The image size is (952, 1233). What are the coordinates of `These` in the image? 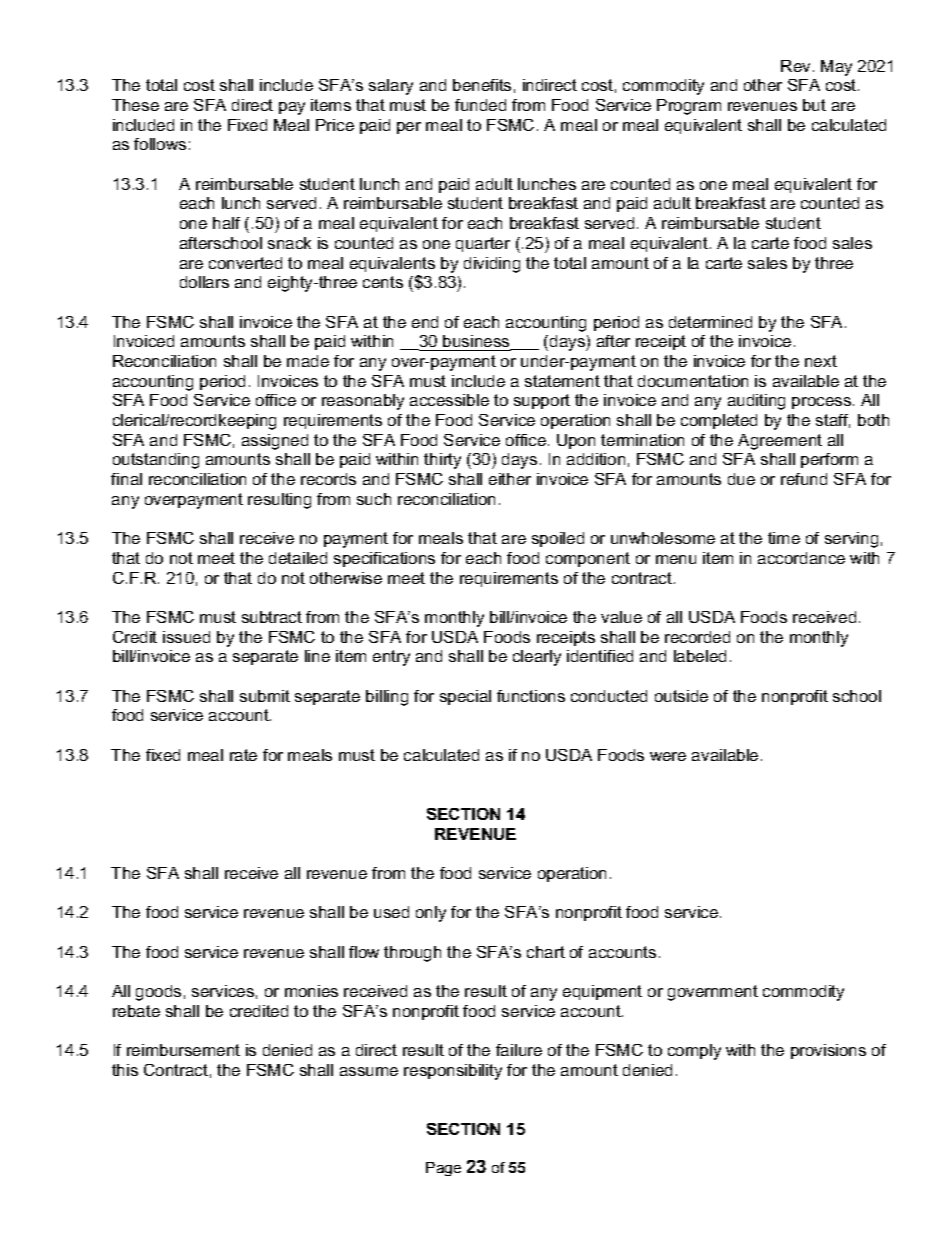 It's located at (135, 105).
